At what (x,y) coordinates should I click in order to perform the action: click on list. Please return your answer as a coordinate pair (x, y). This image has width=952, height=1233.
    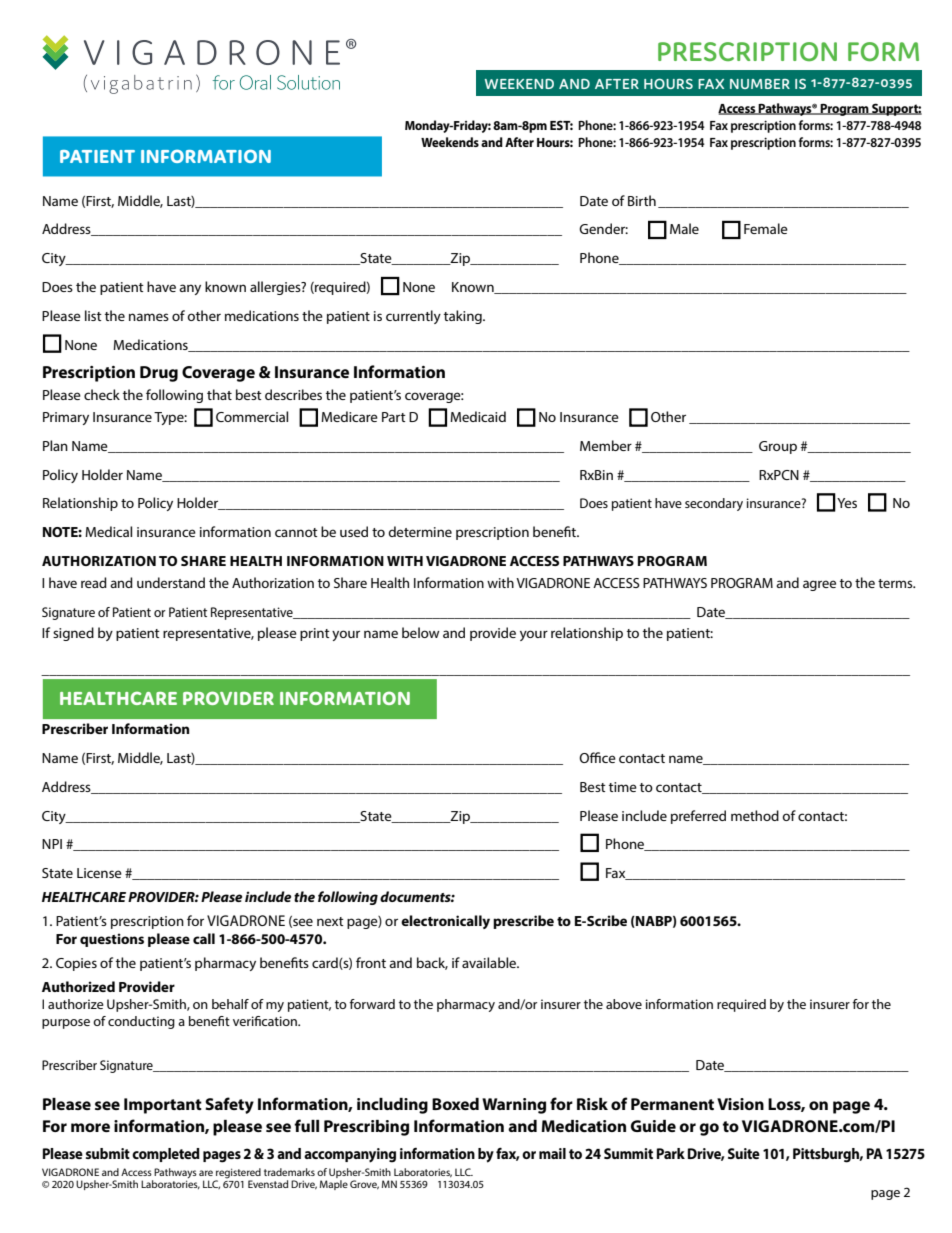
    Looking at the image, I should click on (93, 315).
